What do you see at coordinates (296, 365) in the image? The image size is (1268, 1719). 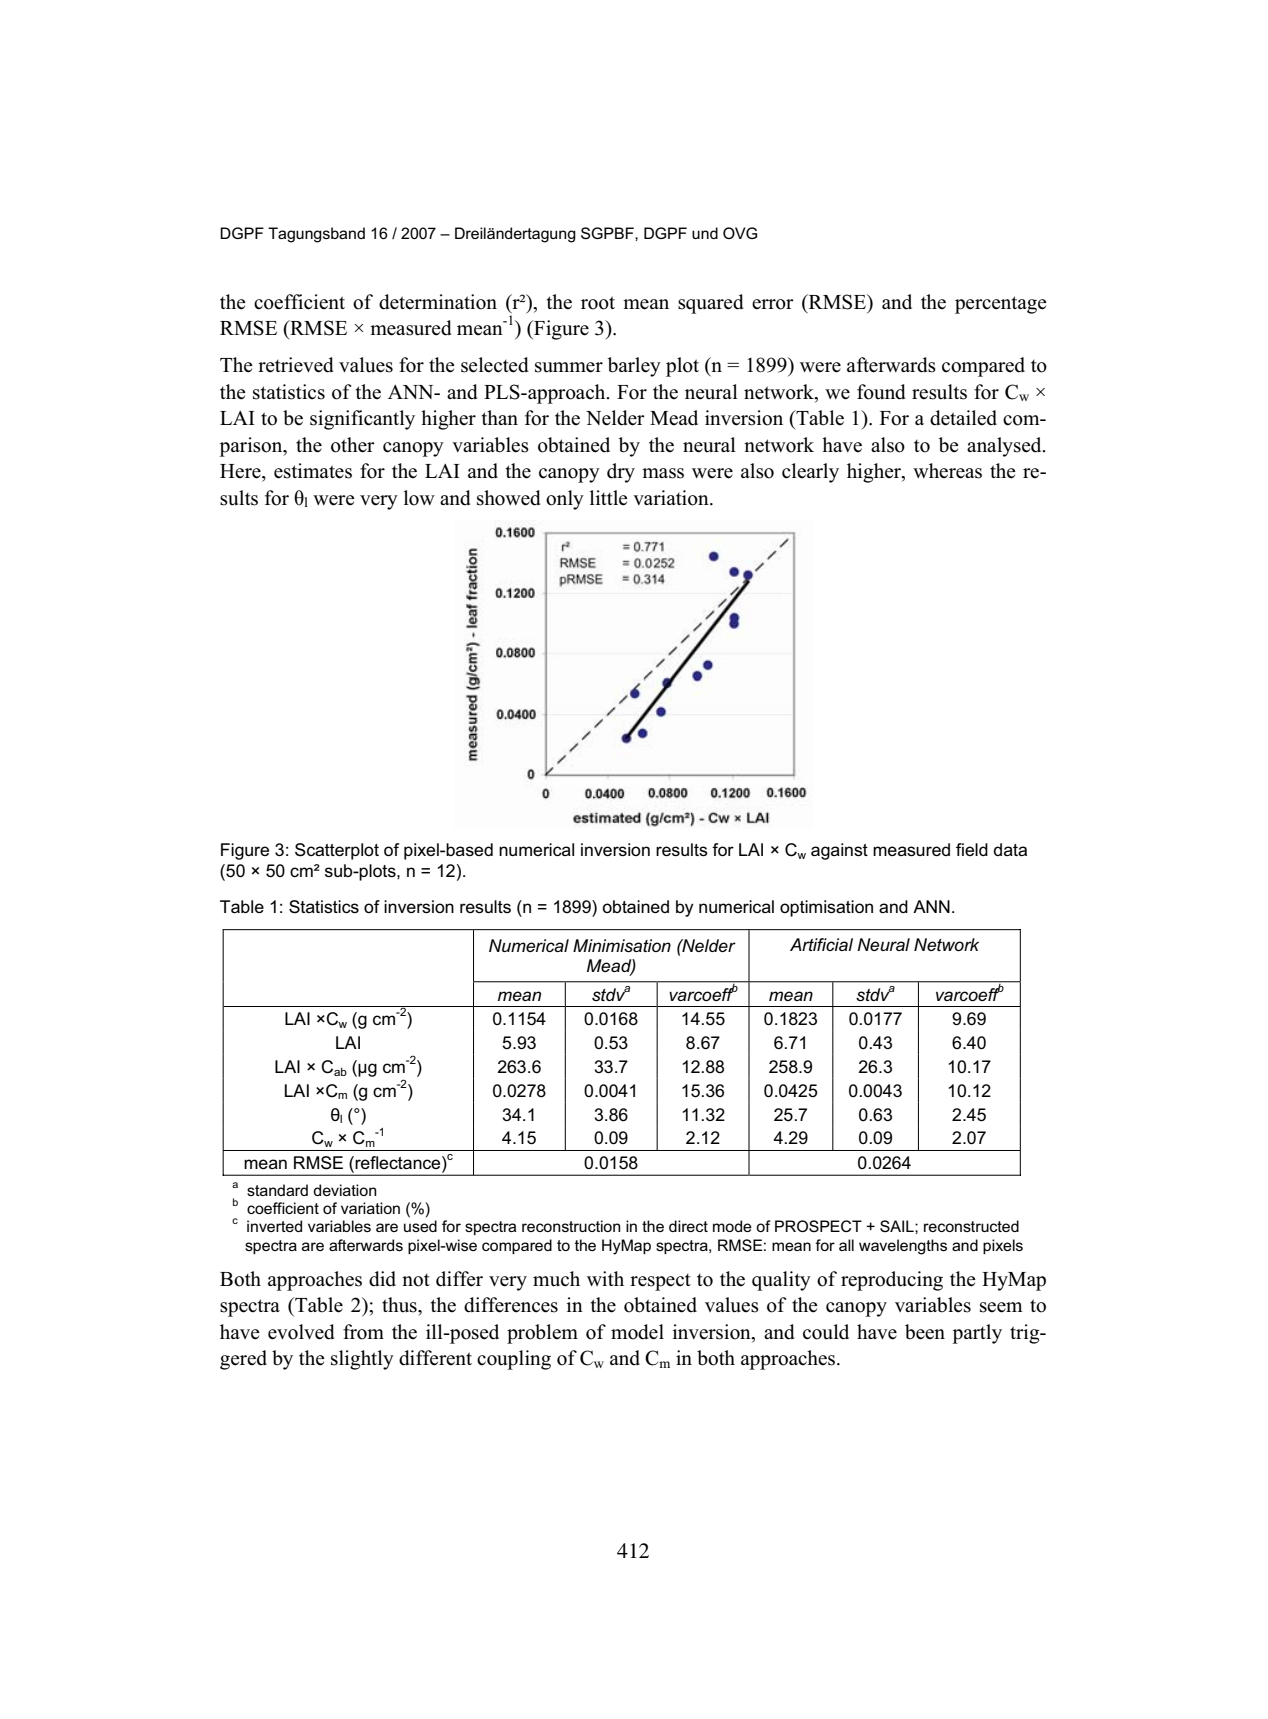 I see `retrieved` at bounding box center [296, 365].
